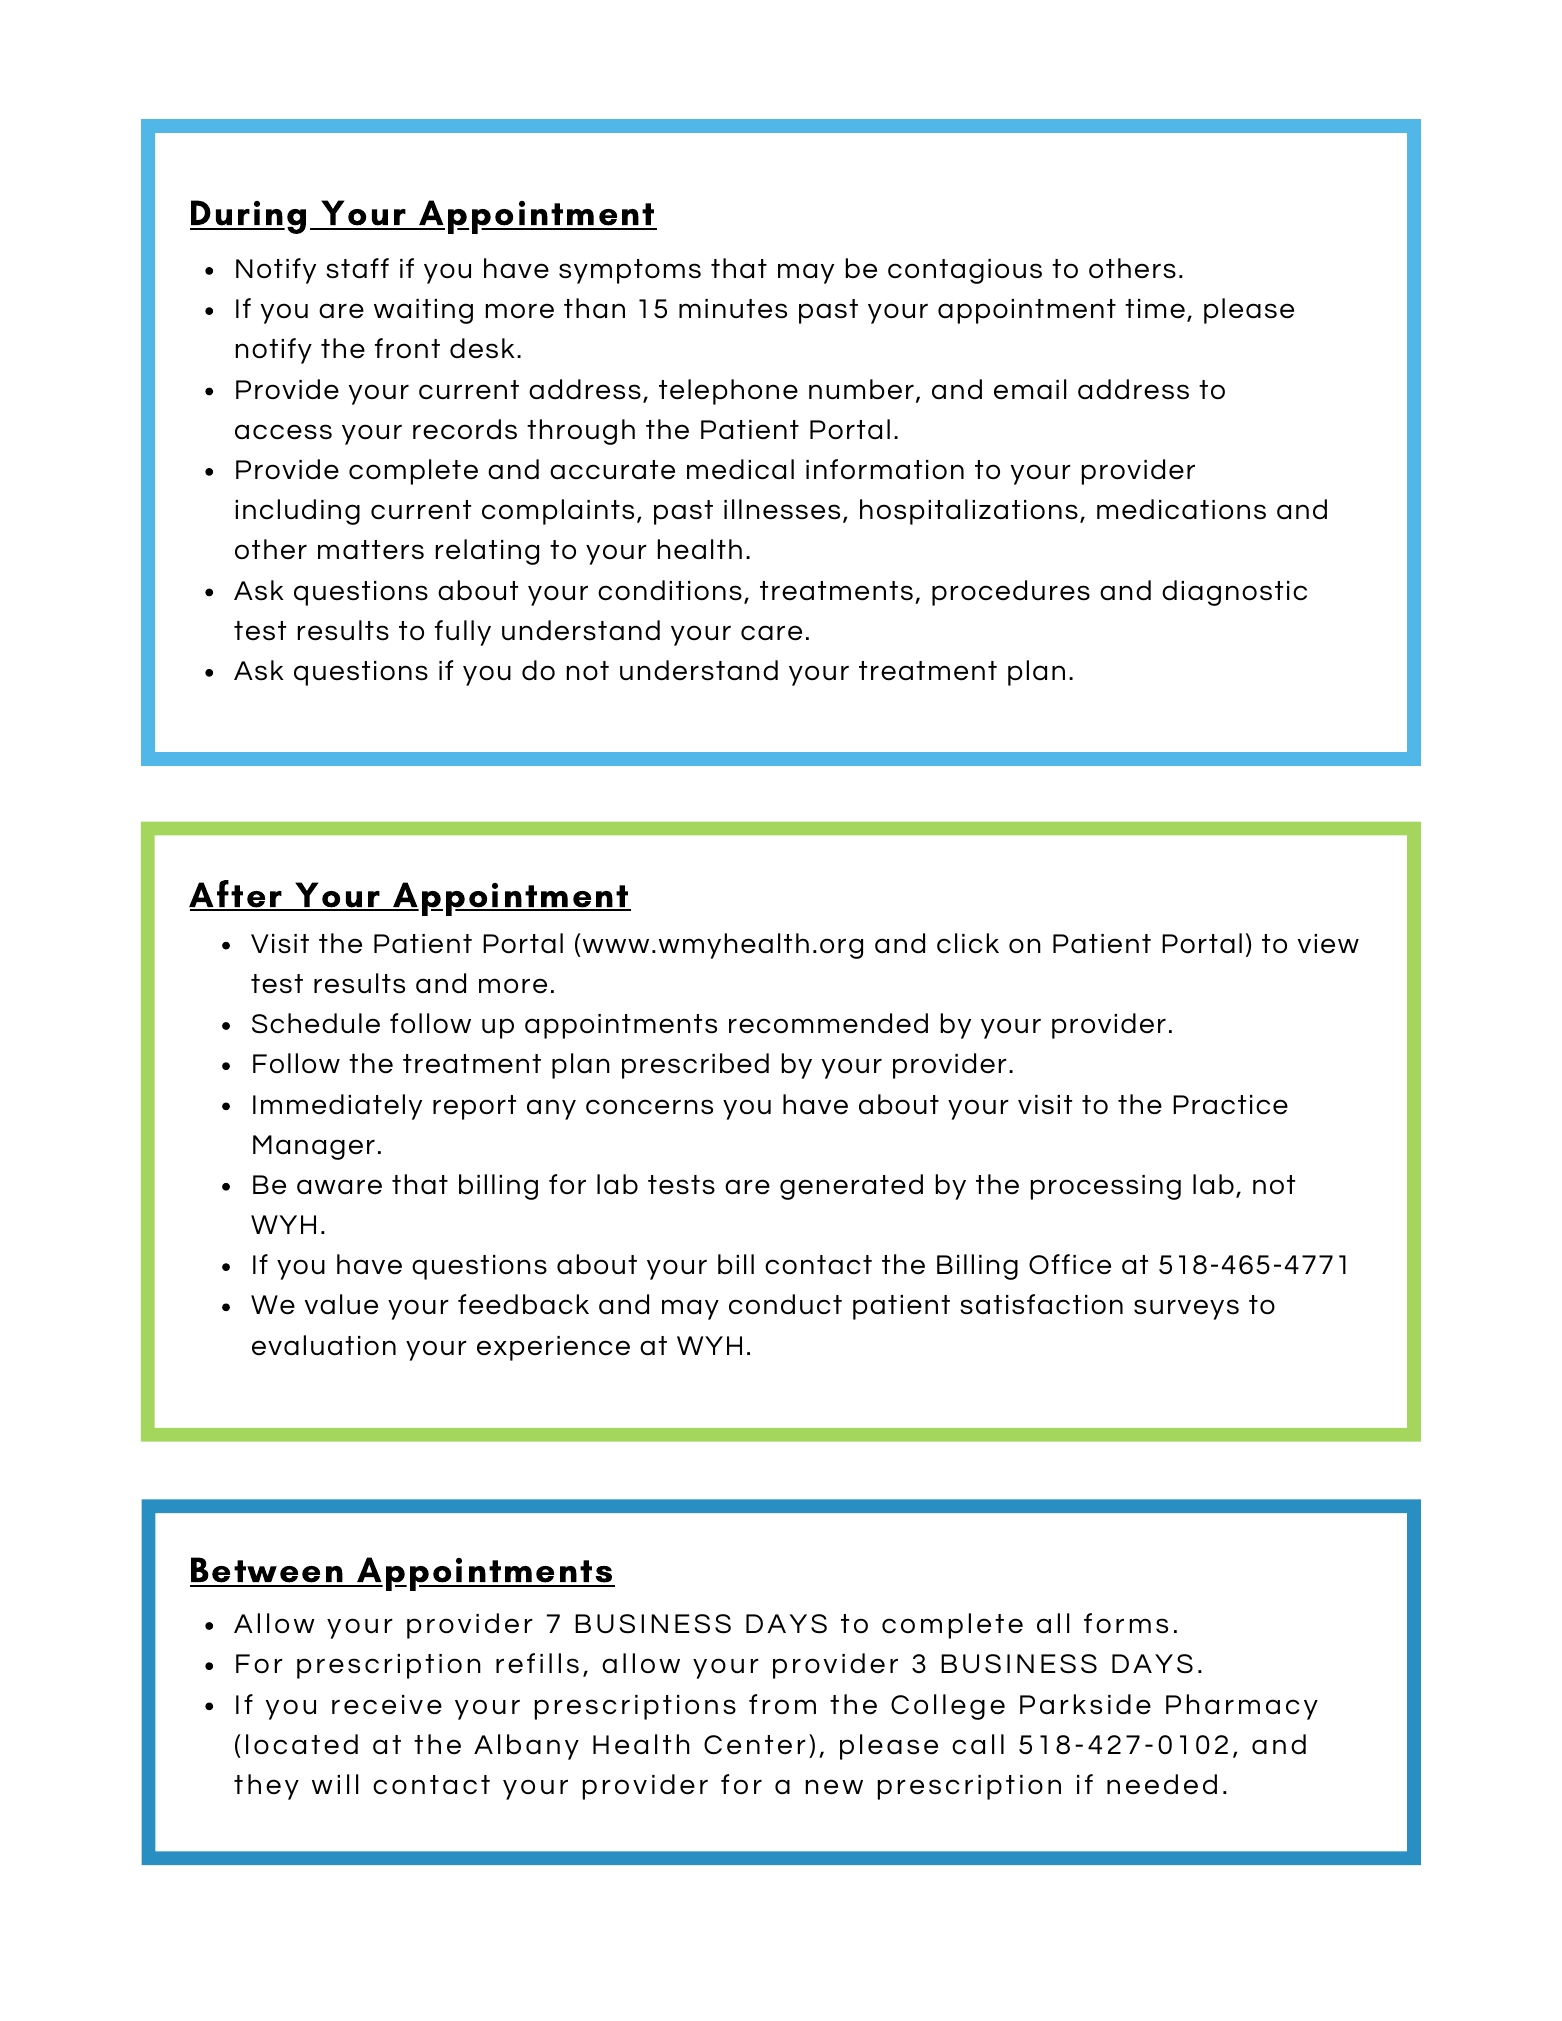 The image size is (1562, 2021). Describe the element at coordinates (1186, 1309) in the screenshot. I see `surveys` at that location.
